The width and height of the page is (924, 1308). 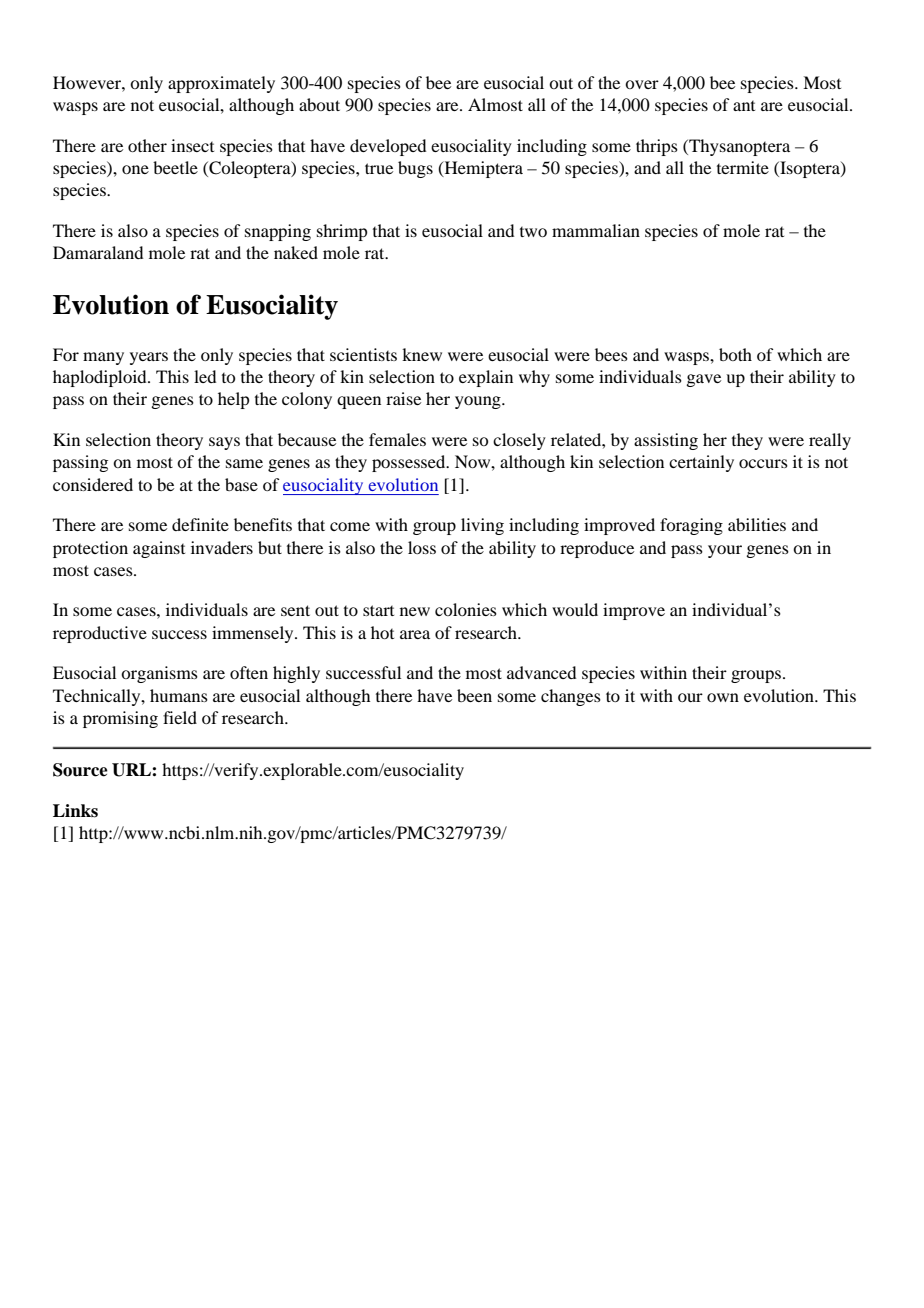 I want to click on possessed, so click(x=410, y=463).
